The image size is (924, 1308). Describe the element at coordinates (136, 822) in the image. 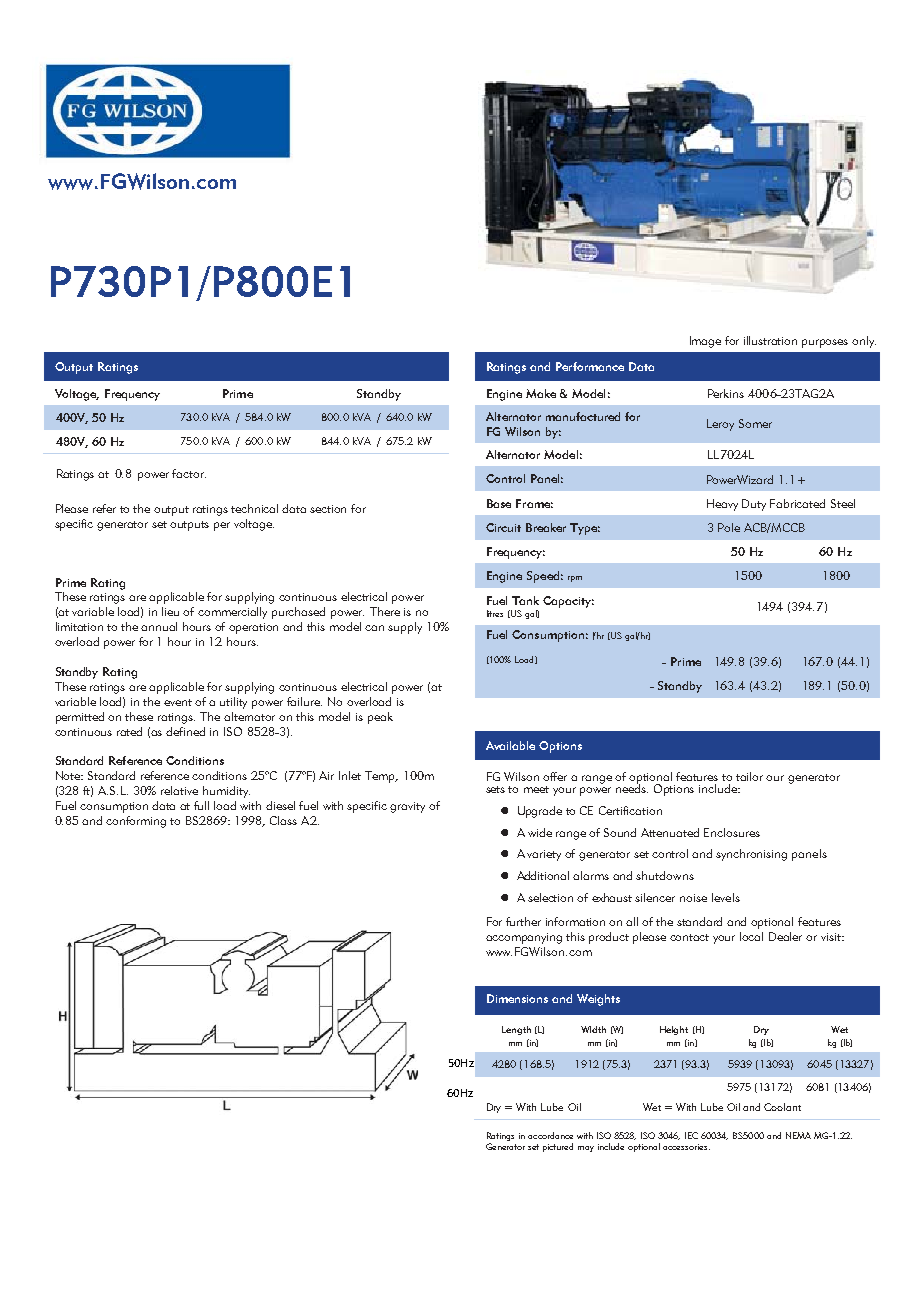

I see `conforming` at that location.
